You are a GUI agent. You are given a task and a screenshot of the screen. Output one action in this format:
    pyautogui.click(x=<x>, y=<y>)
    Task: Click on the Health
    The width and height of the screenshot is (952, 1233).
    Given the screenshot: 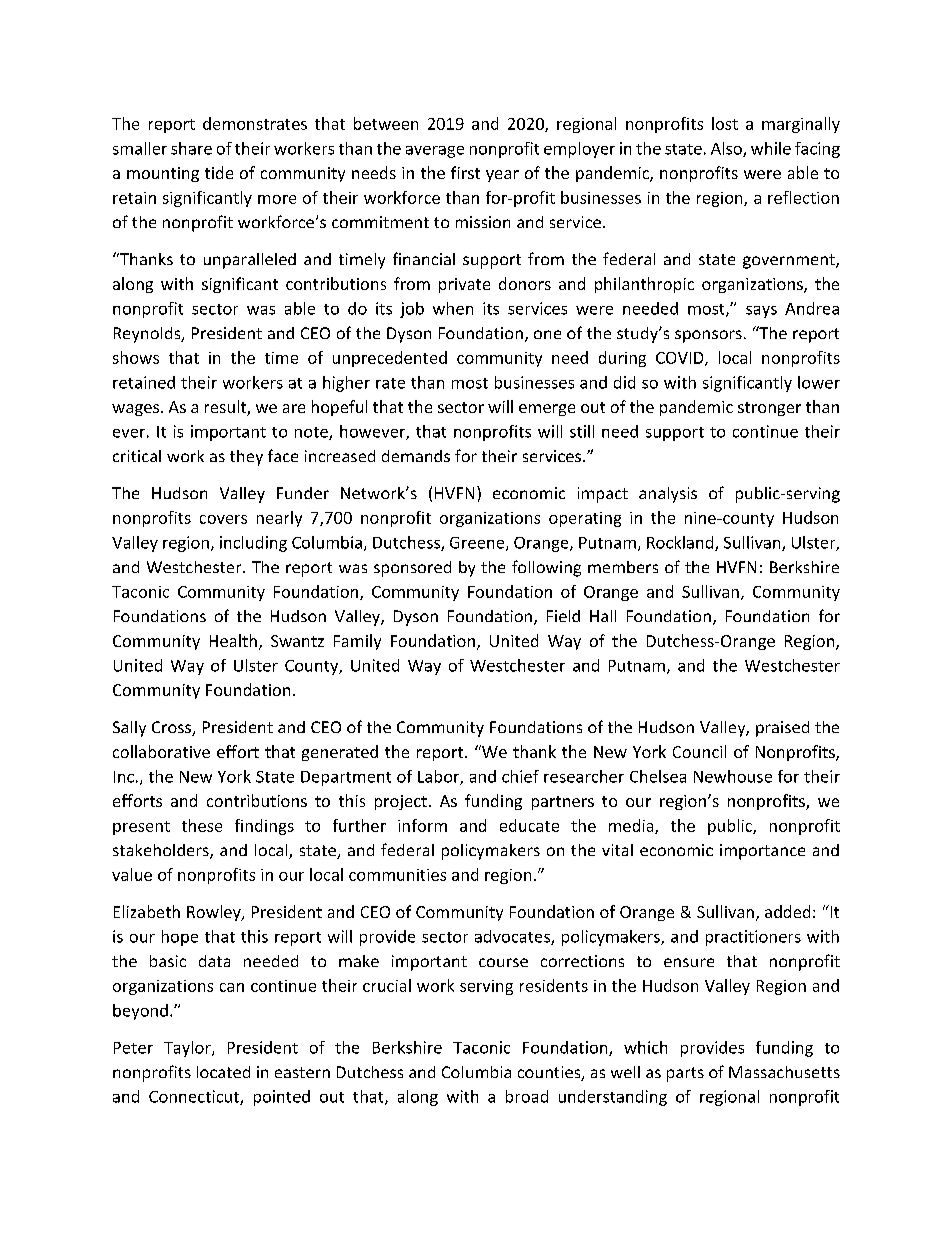 What is the action you would take?
    pyautogui.click(x=233, y=640)
